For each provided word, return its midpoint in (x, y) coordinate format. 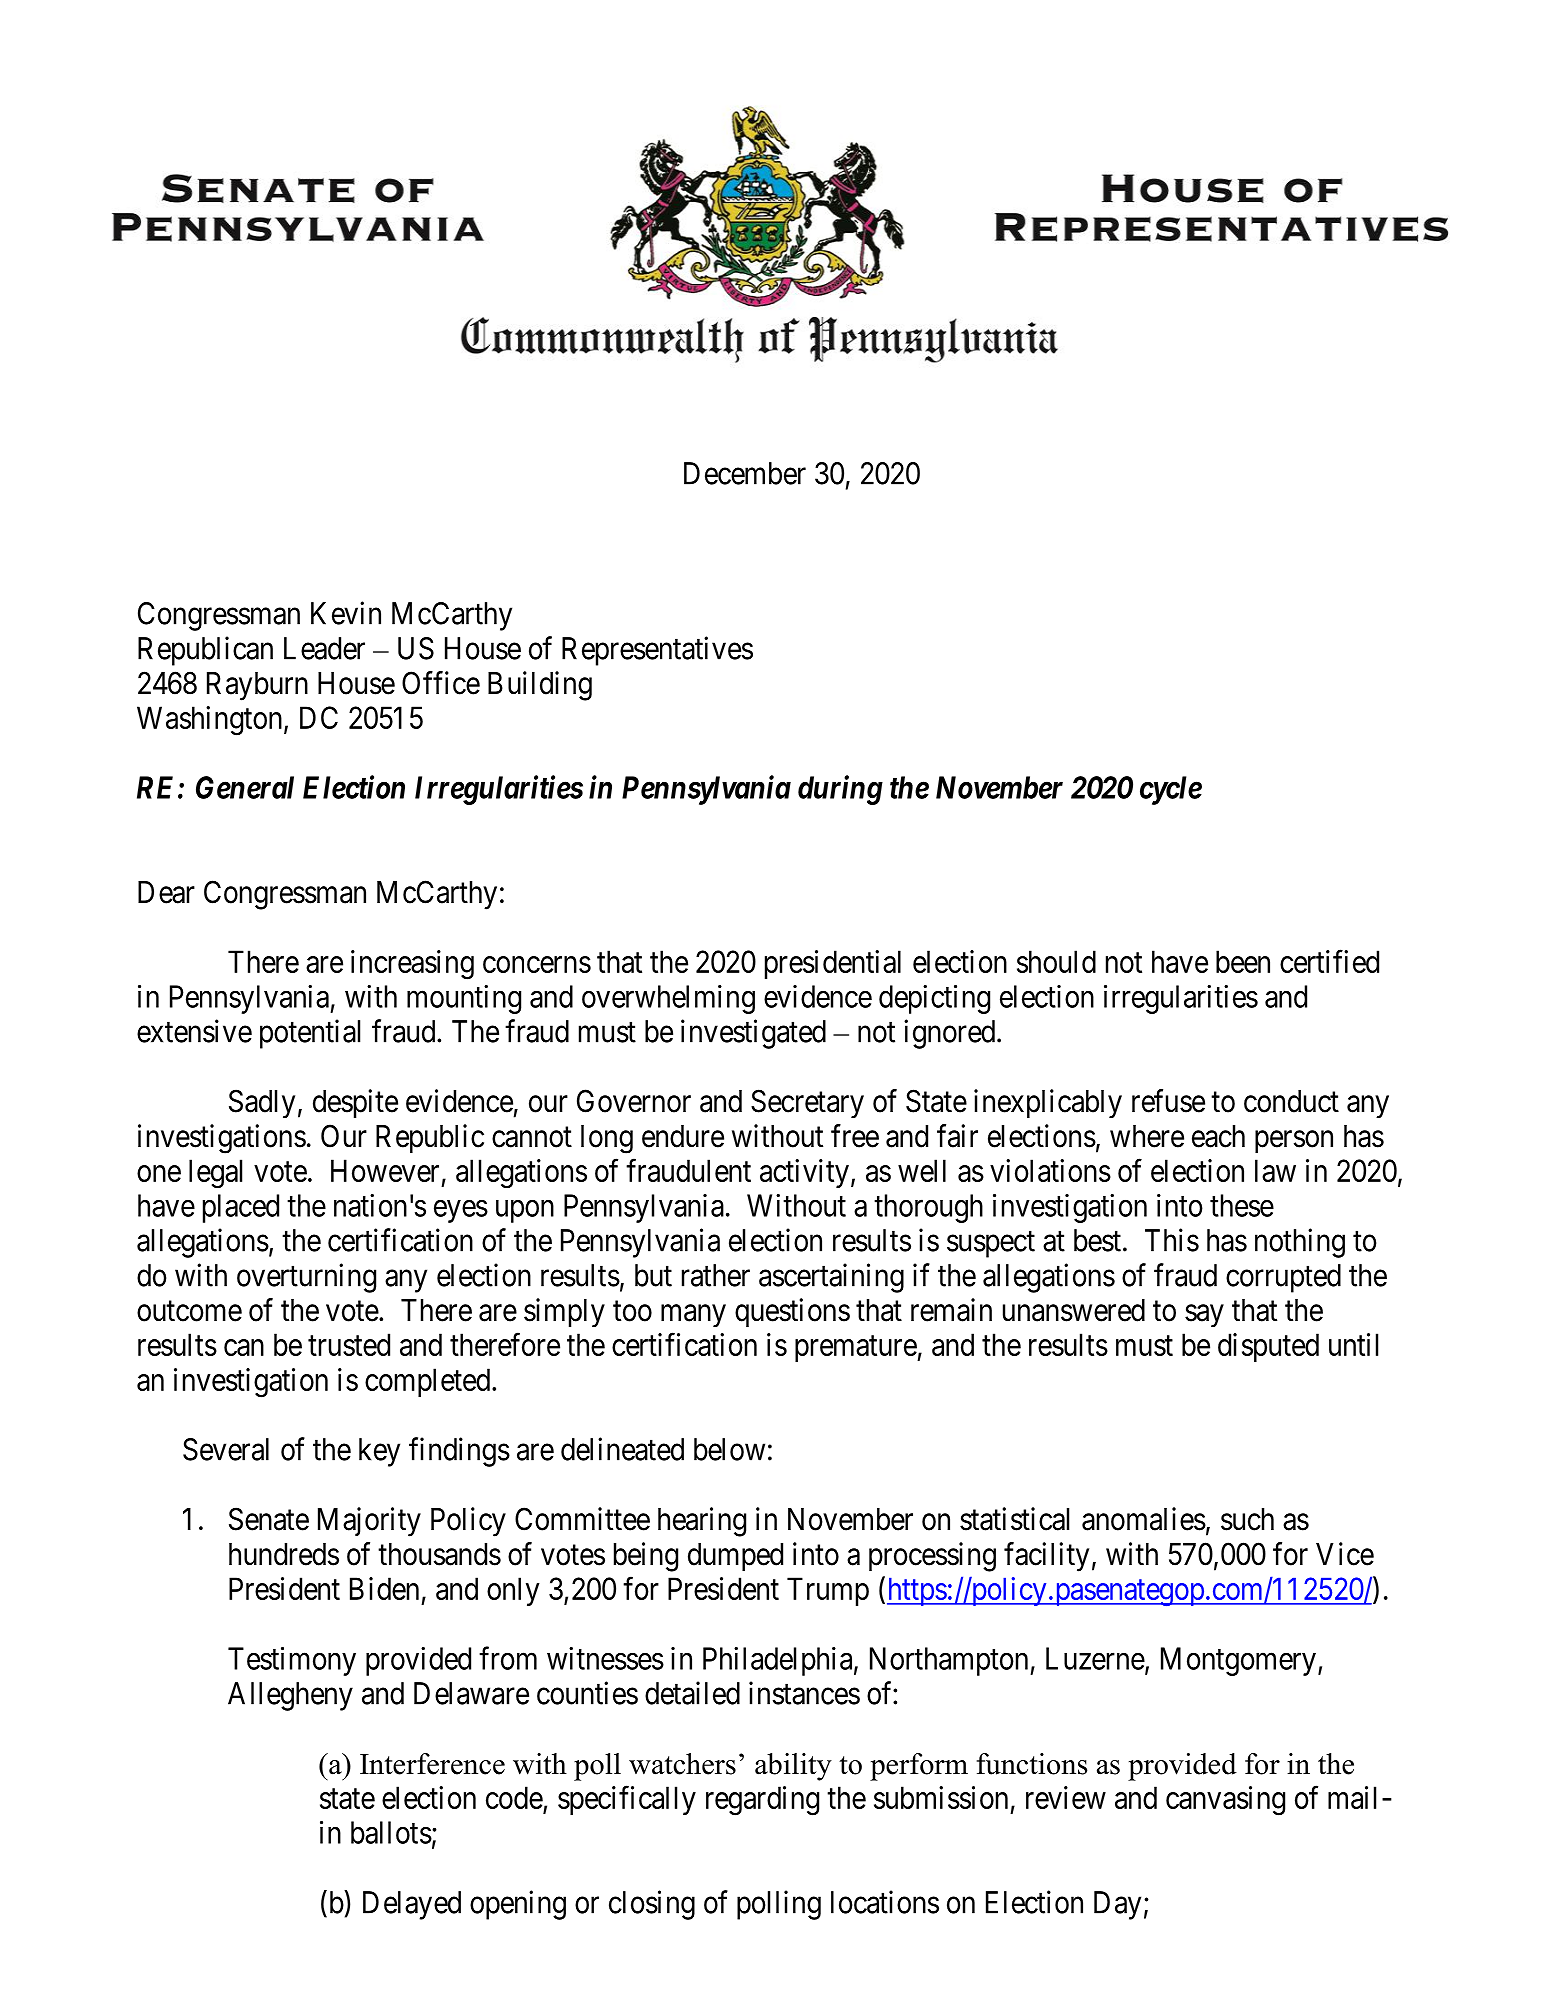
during (840, 790)
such (1247, 1519)
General (245, 787)
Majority (369, 1522)
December (745, 473)
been (1243, 961)
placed (241, 1208)
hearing (702, 1522)
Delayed (412, 1905)
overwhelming (668, 999)
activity (804, 1173)
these (1242, 1205)
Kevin (346, 613)
